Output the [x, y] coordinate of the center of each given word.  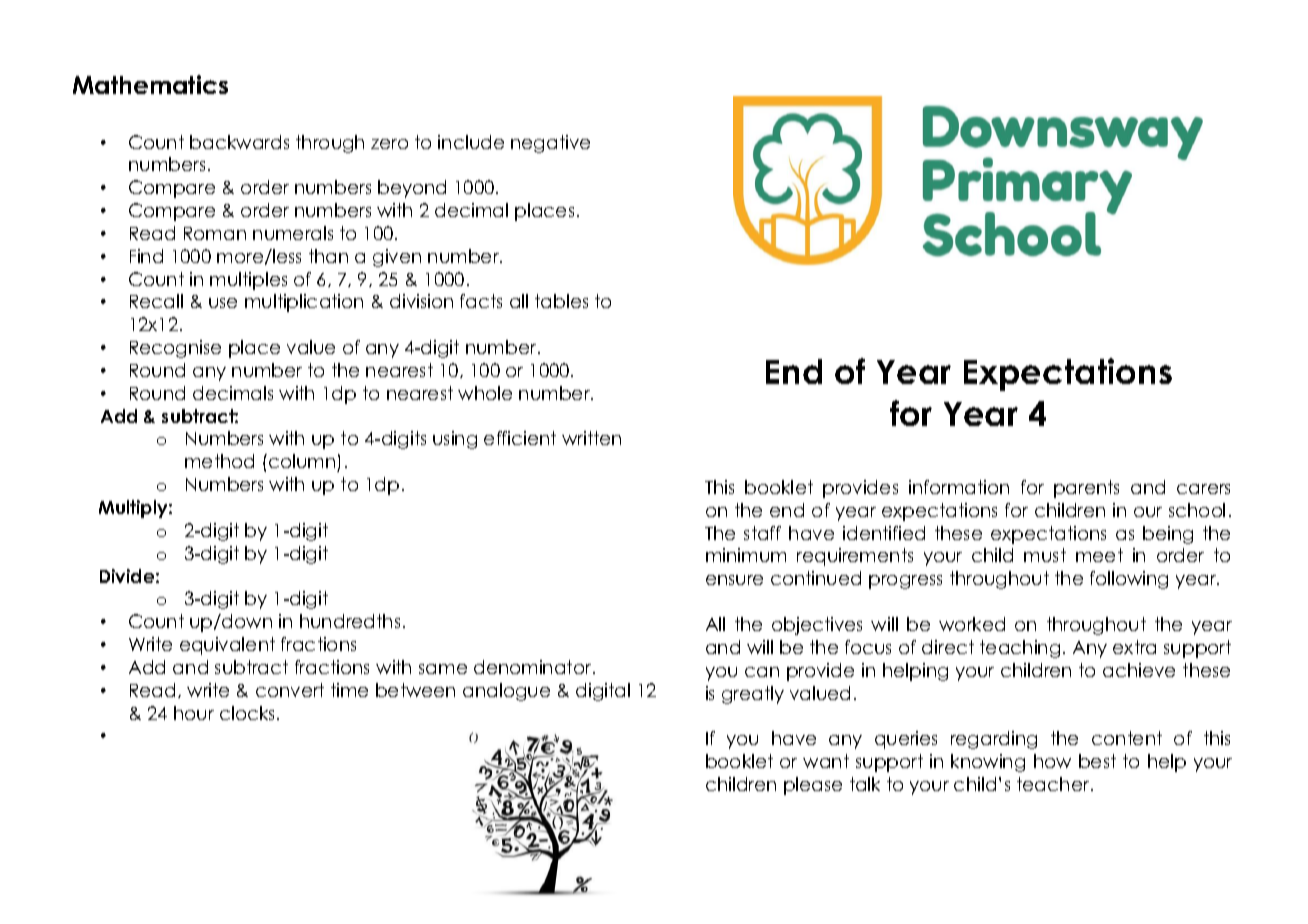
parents [1086, 489]
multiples [248, 281]
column [302, 461]
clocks [249, 713]
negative [550, 144]
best [1097, 761]
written [591, 438]
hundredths [350, 621]
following [1129, 580]
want [826, 761]
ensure [734, 580]
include [471, 142]
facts [481, 301]
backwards [239, 142]
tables [561, 301]
